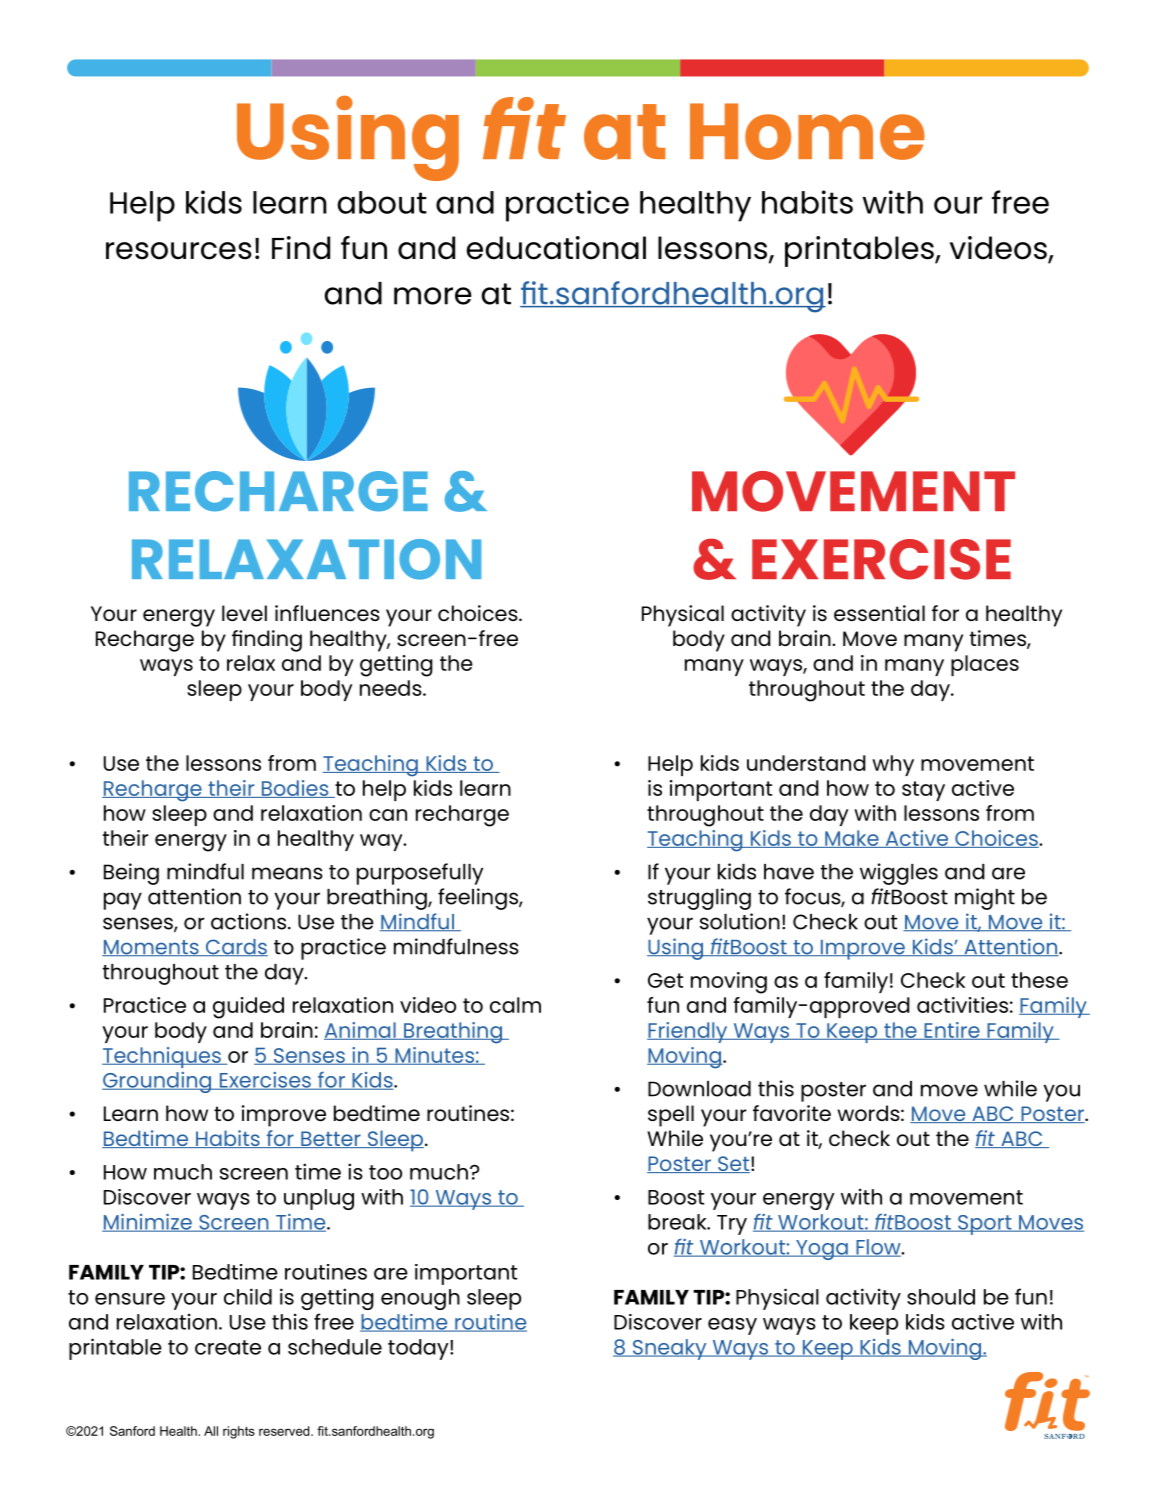 The width and height of the page is (1158, 1499). Describe the element at coordinates (179, 251) in the page. I see `resources` at that location.
